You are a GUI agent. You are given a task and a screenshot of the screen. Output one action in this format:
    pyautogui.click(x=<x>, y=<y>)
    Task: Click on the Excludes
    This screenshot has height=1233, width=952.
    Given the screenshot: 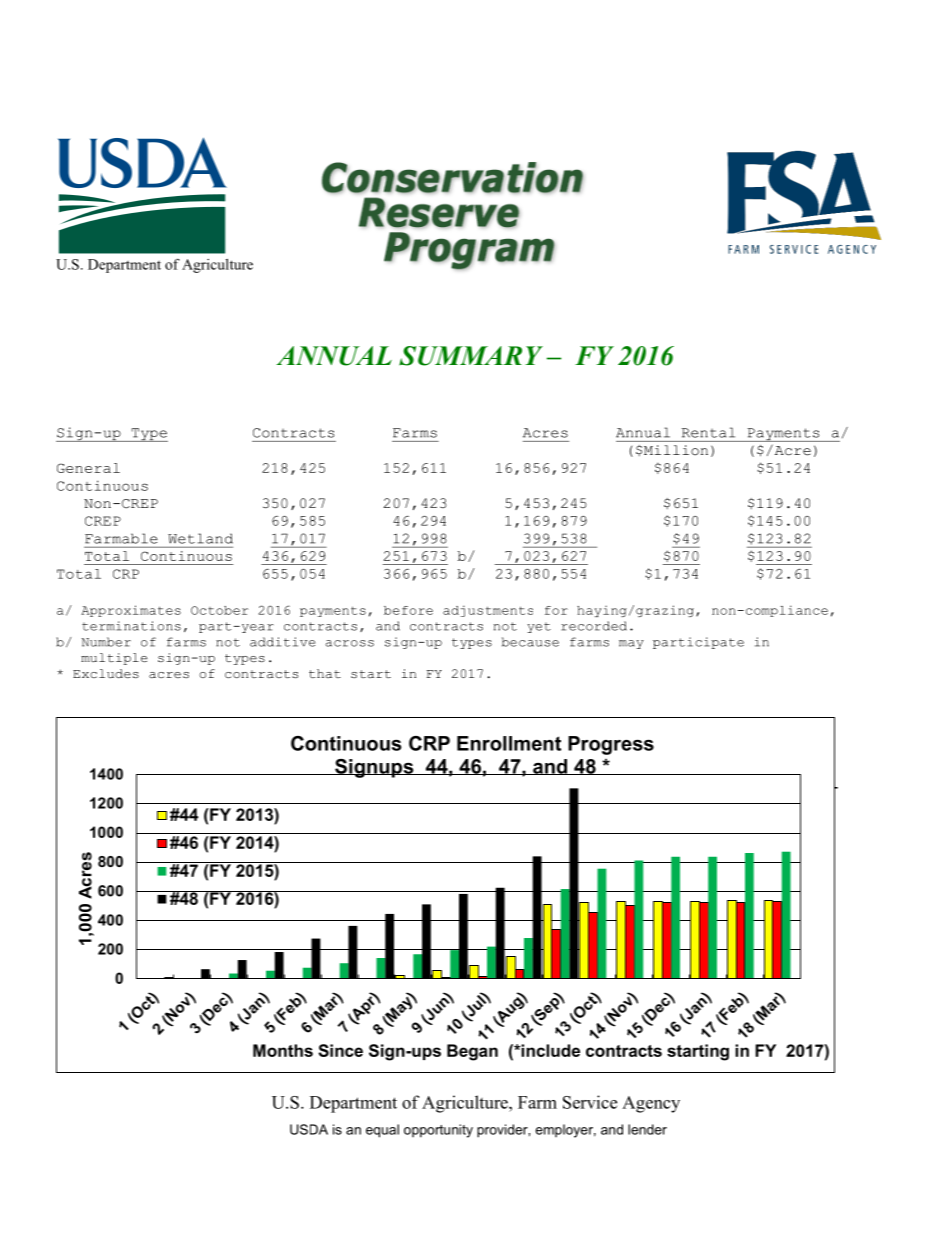 What is the action you would take?
    pyautogui.click(x=106, y=673)
